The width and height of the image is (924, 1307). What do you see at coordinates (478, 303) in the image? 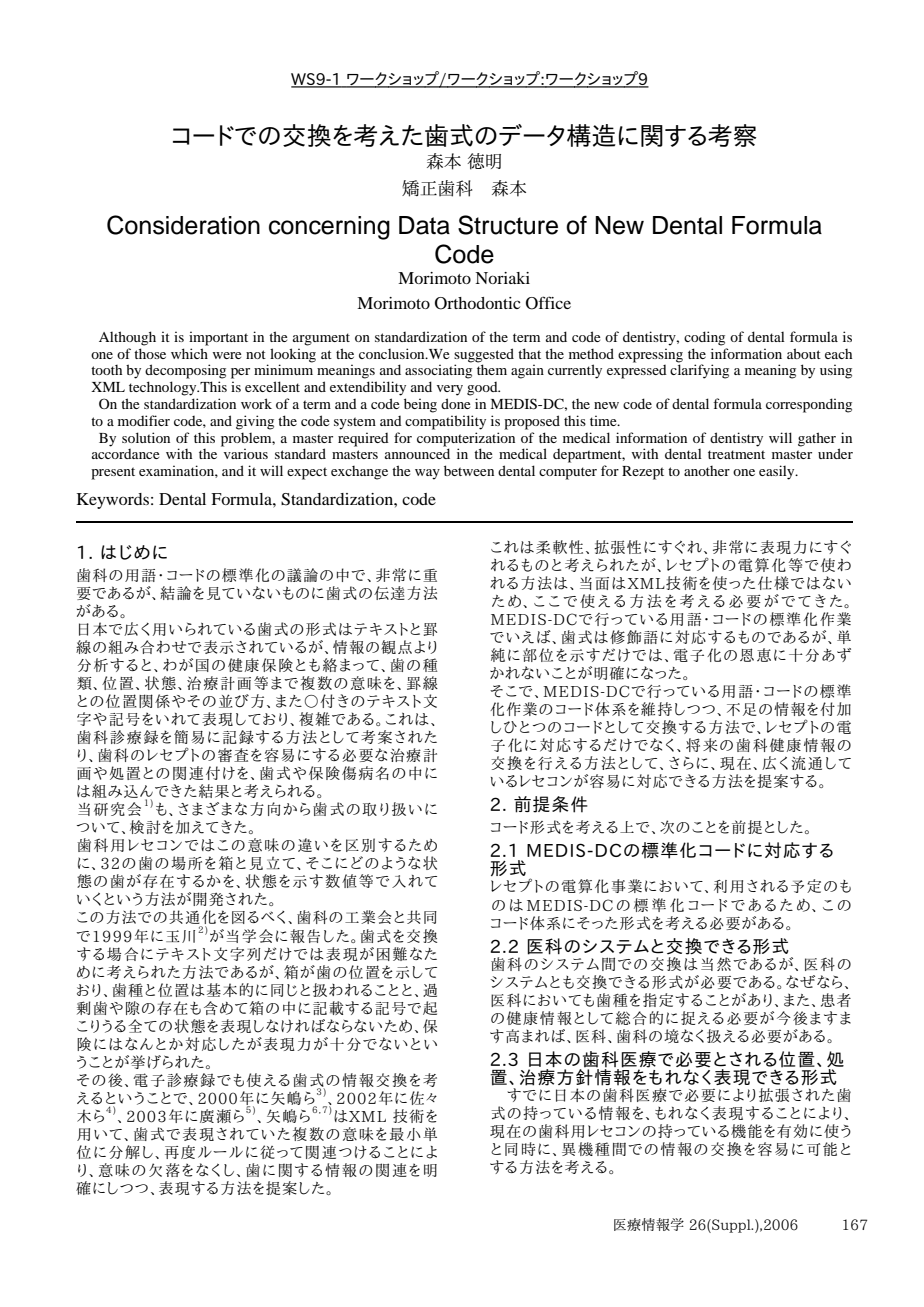
I see `Orthodontic` at bounding box center [478, 303].
